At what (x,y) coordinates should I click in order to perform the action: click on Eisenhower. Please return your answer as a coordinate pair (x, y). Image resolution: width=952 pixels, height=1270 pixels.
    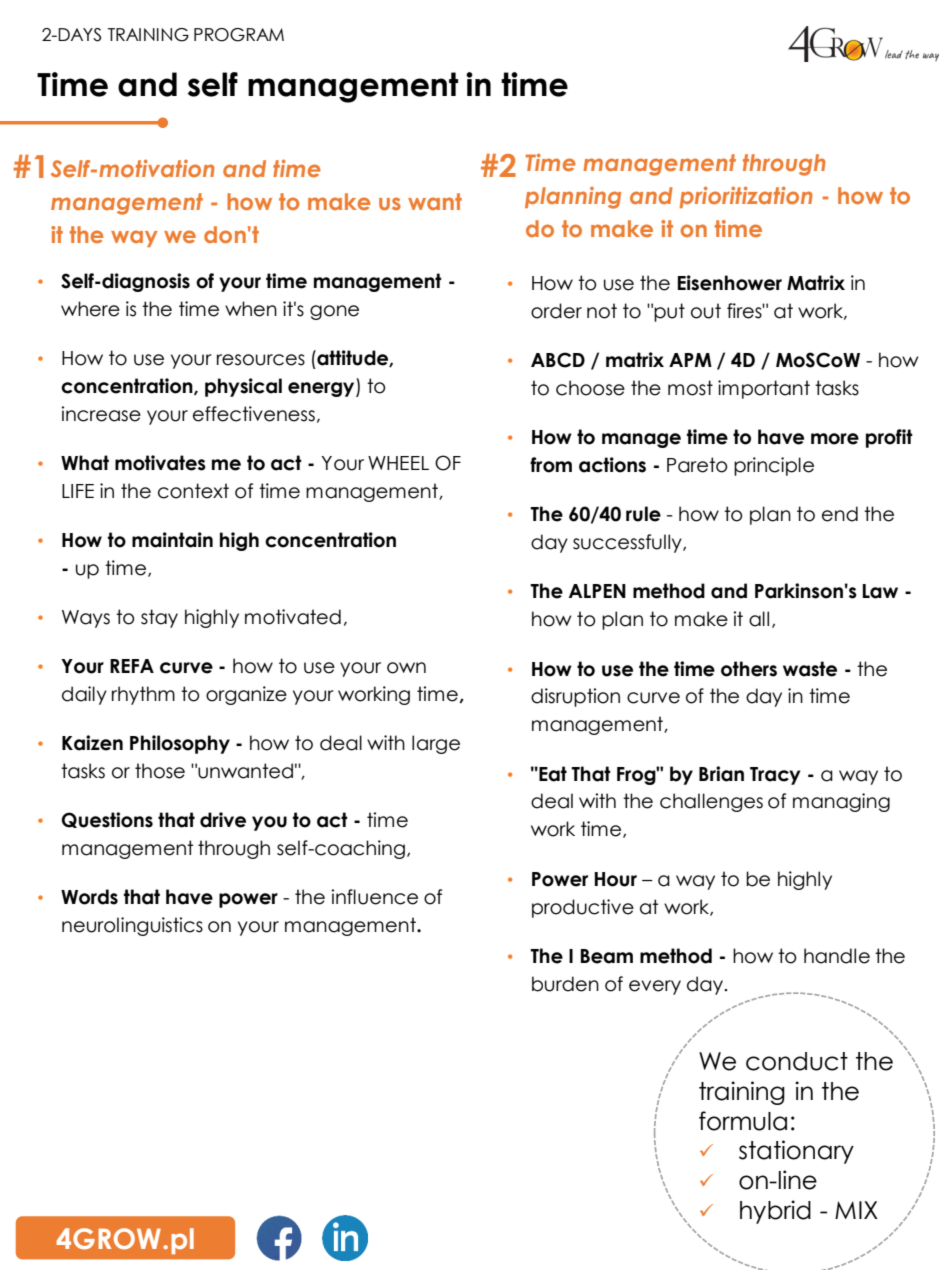
    Looking at the image, I should click on (730, 283).
